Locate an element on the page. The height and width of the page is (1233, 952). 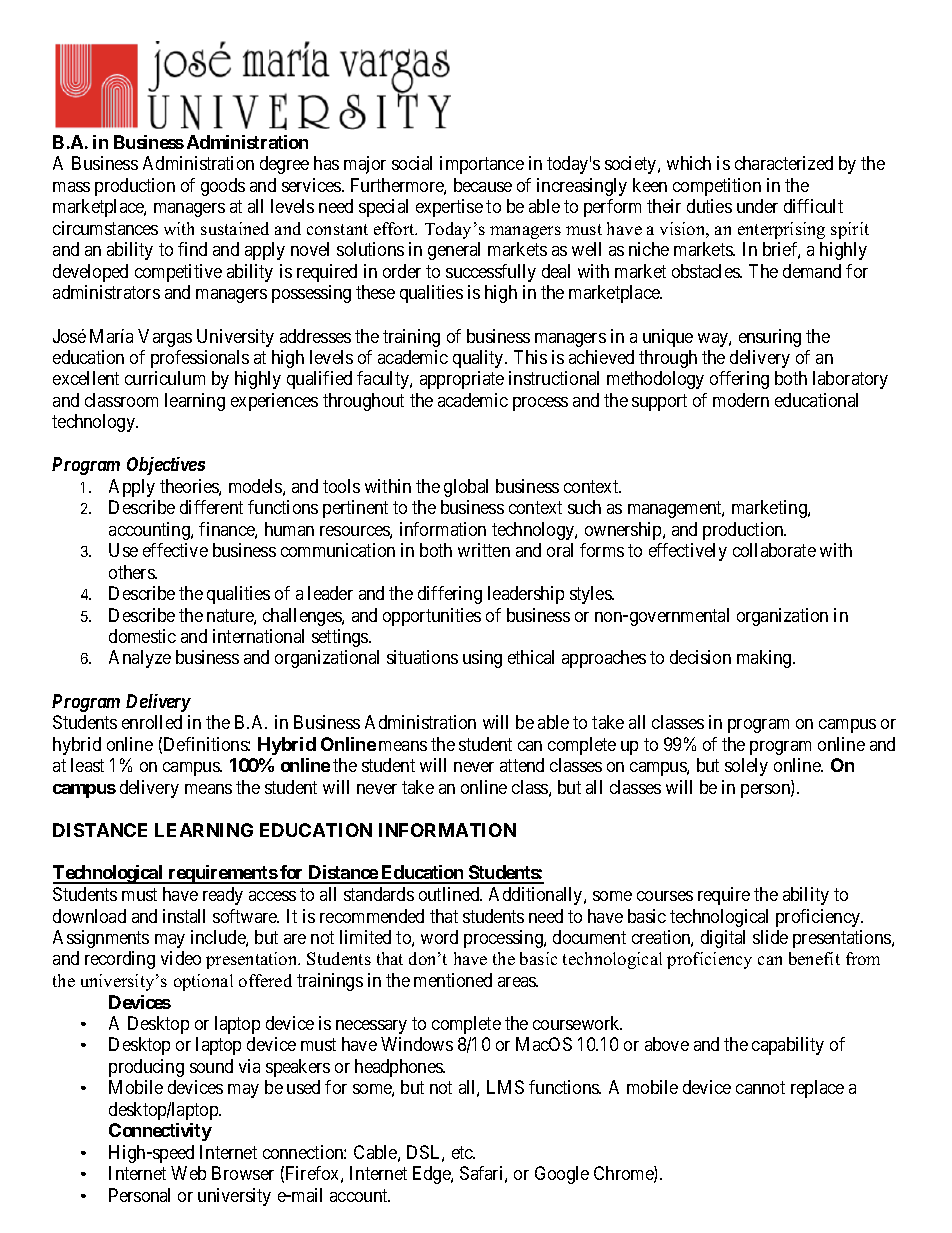
making is located at coordinates (765, 659).
